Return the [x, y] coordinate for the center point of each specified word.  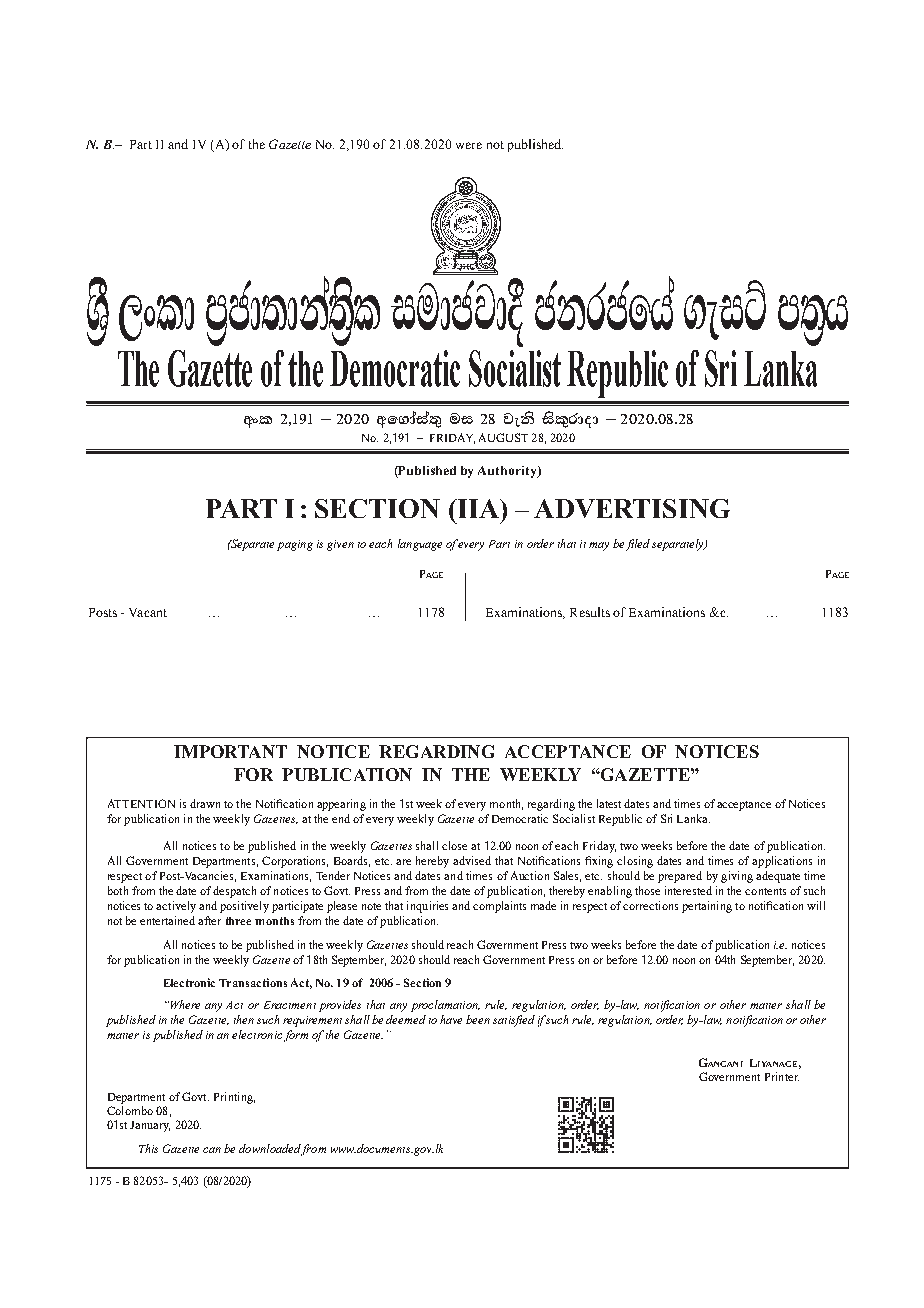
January [150, 1126]
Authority [508, 472]
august [503, 437]
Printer [782, 1076]
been [478, 1019]
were [469, 145]
